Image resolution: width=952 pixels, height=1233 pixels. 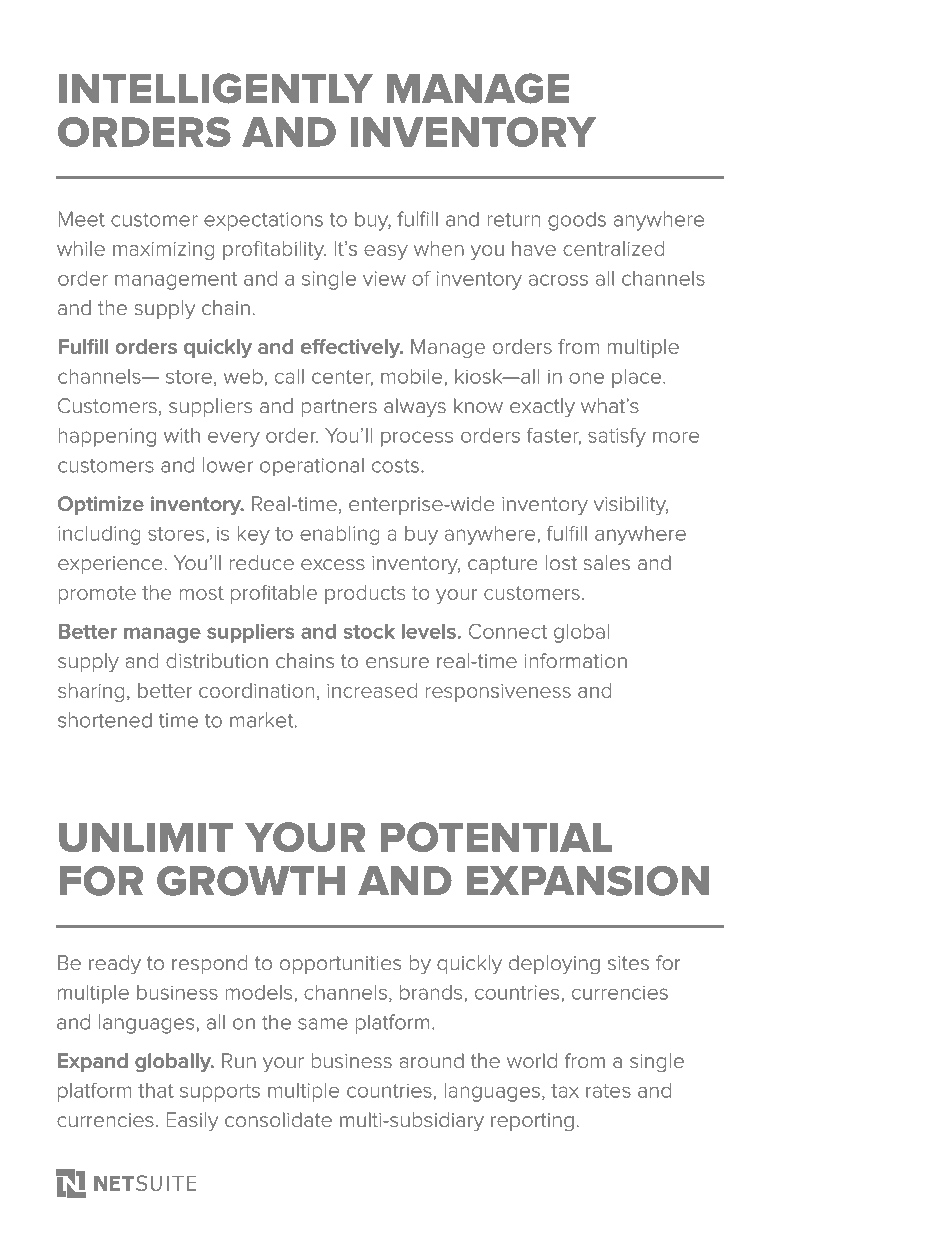 What do you see at coordinates (431, 1061) in the screenshot?
I see `around` at bounding box center [431, 1061].
